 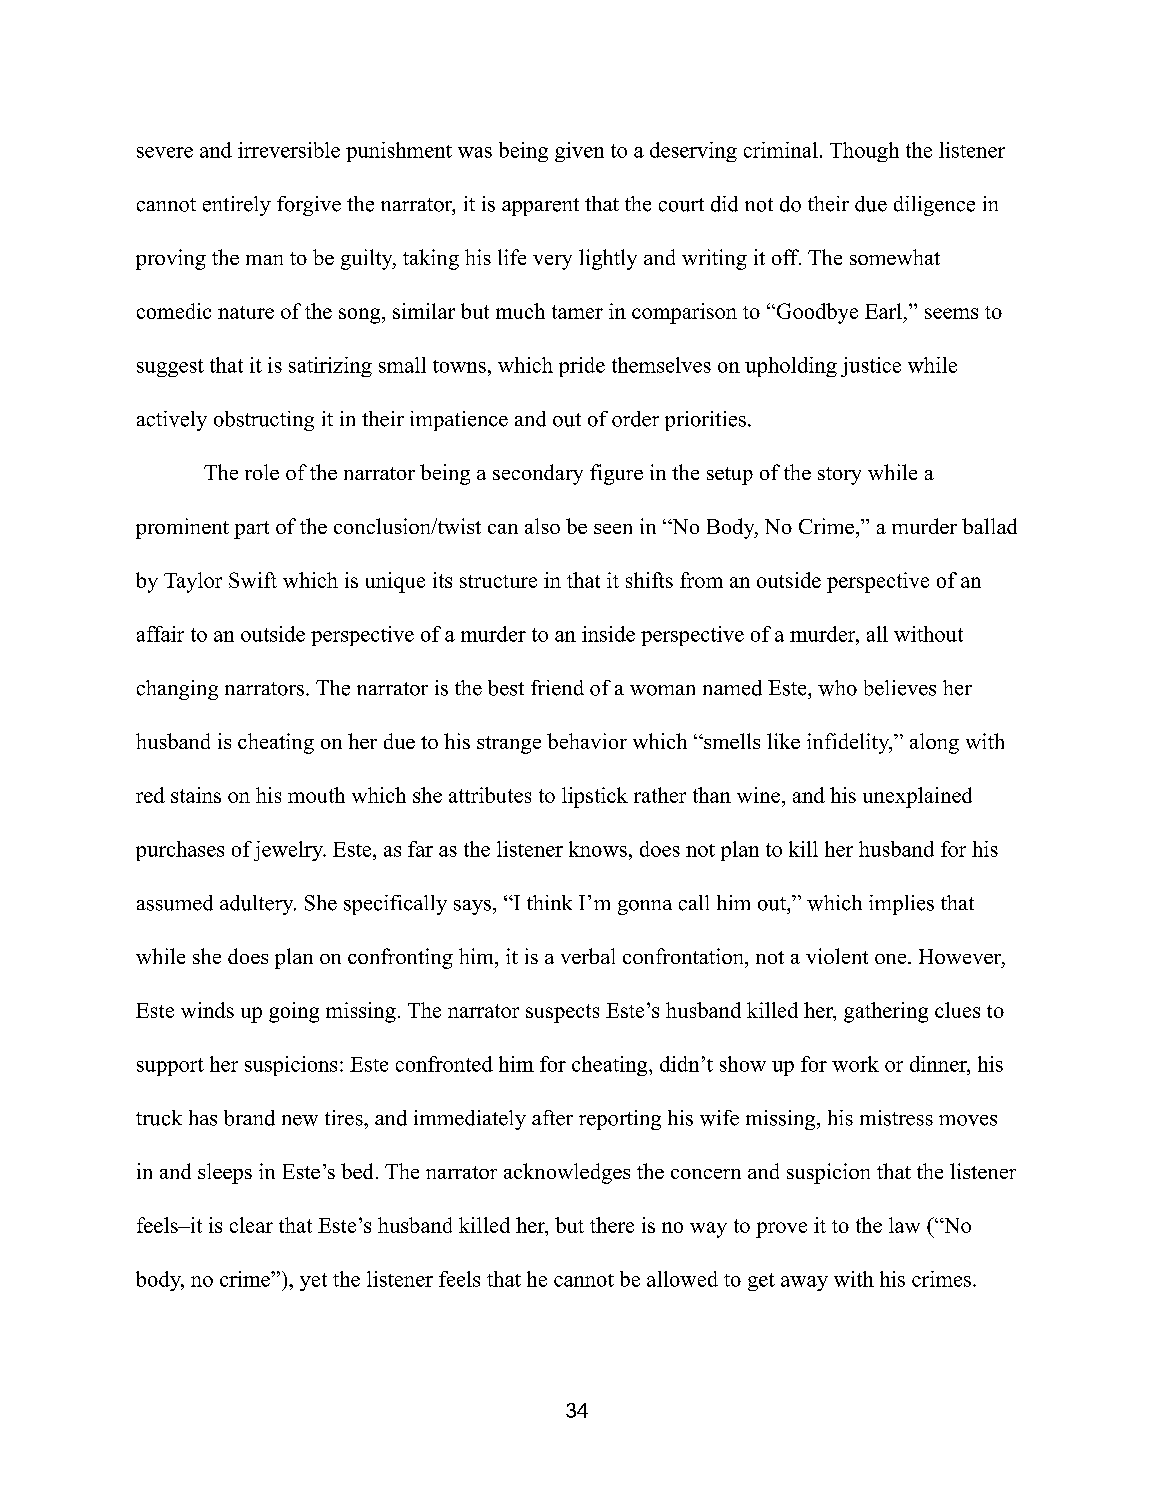 I want to click on inside, so click(x=608, y=634).
